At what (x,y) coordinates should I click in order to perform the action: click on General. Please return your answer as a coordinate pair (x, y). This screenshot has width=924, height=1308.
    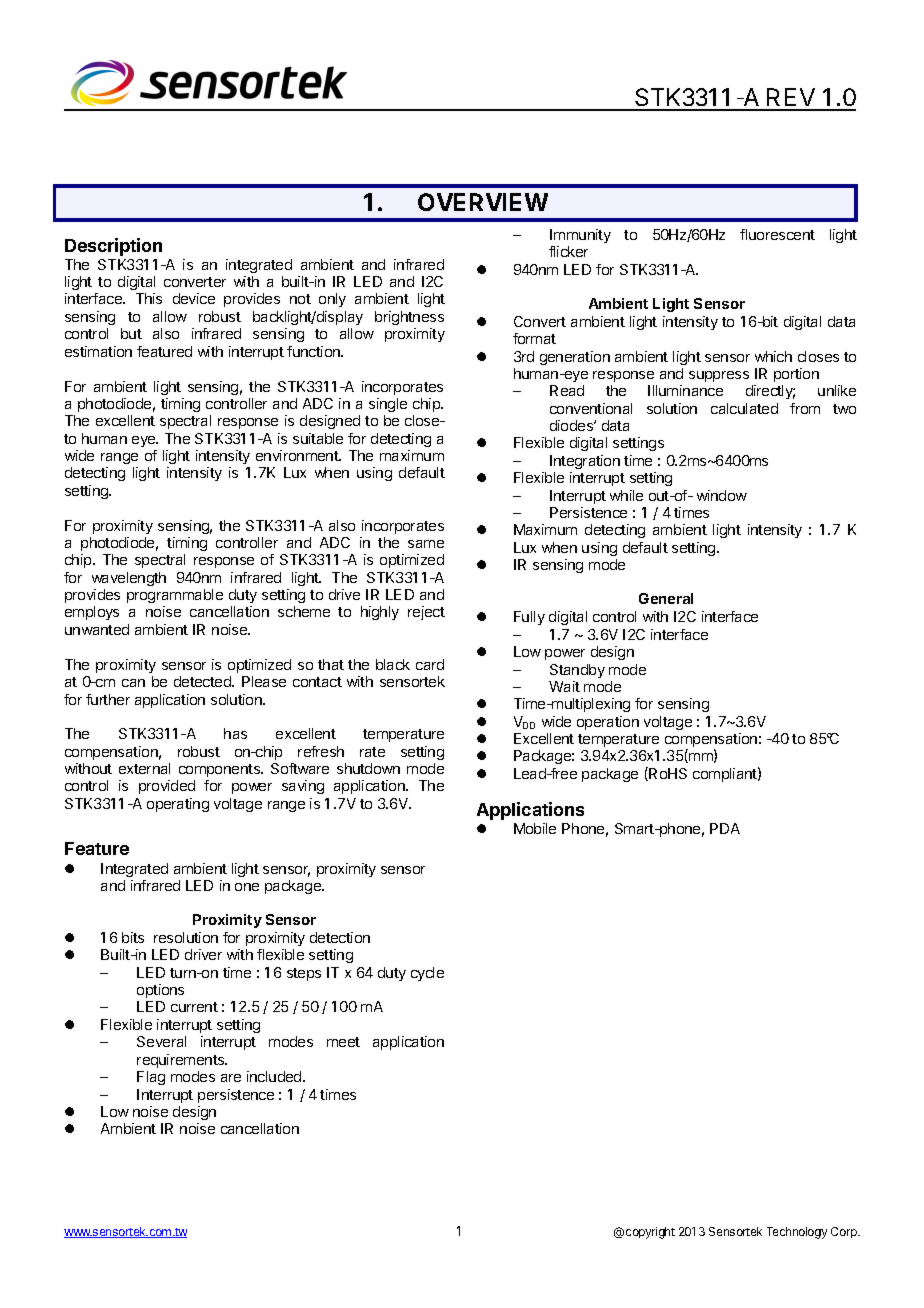
    Looking at the image, I should click on (666, 598).
